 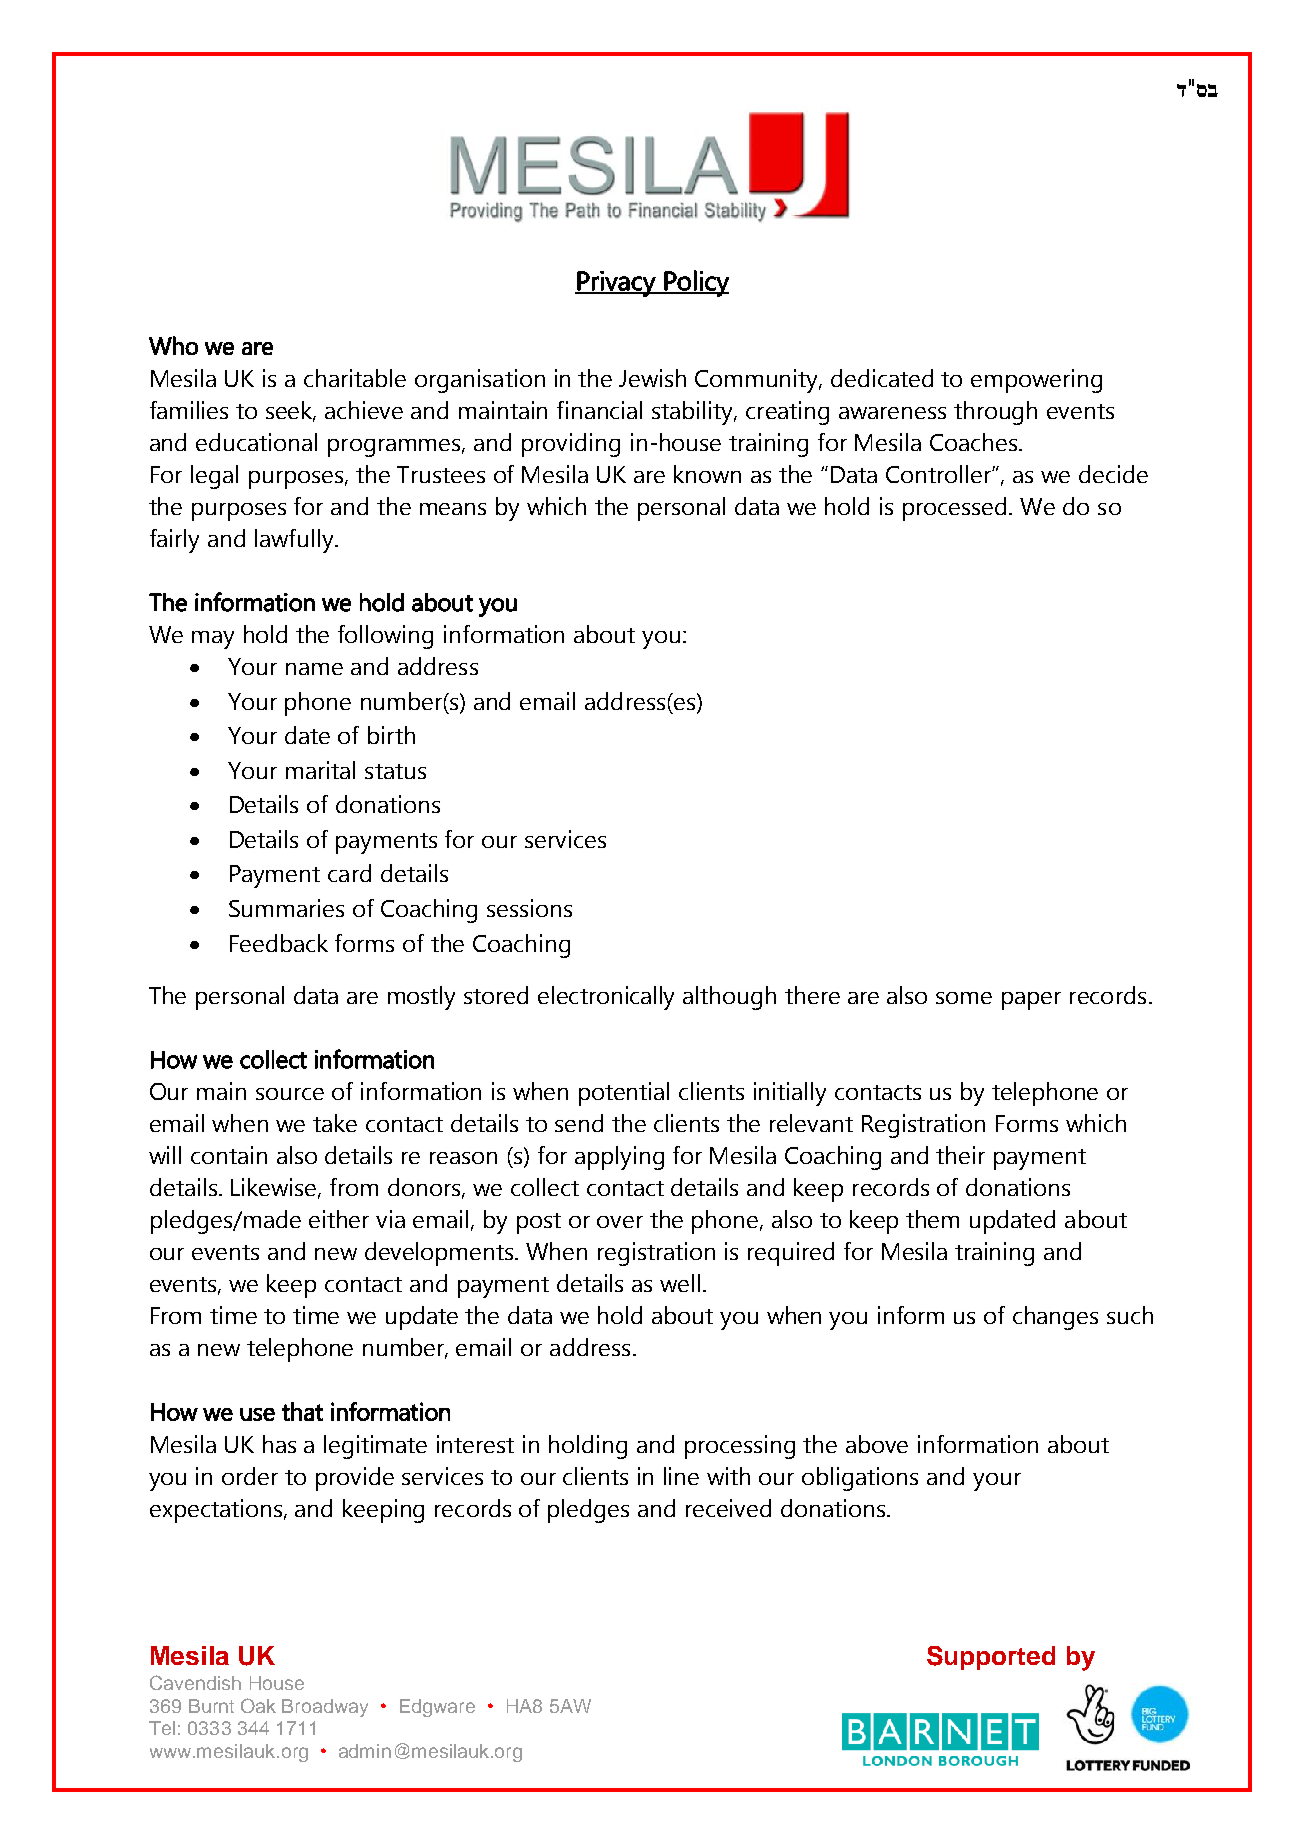 I want to click on that, so click(x=302, y=1411).
